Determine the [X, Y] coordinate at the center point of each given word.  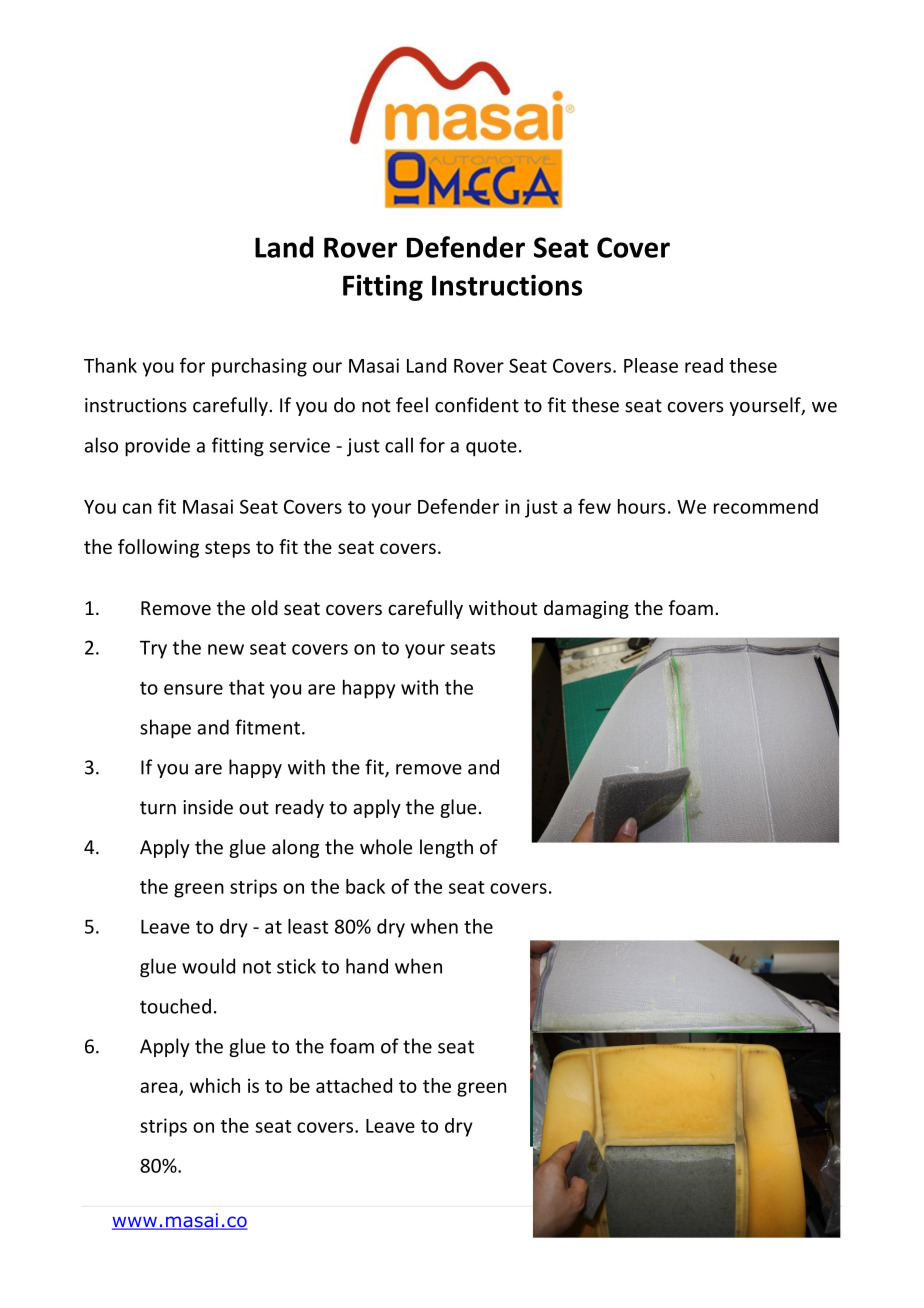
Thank [110, 365]
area [158, 1087]
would [208, 966]
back [365, 886]
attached [354, 1085]
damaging [586, 609]
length [446, 848]
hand [367, 966]
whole [386, 847]
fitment [267, 727]
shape [165, 729]
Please [651, 365]
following [158, 548]
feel [412, 405]
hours [641, 506]
